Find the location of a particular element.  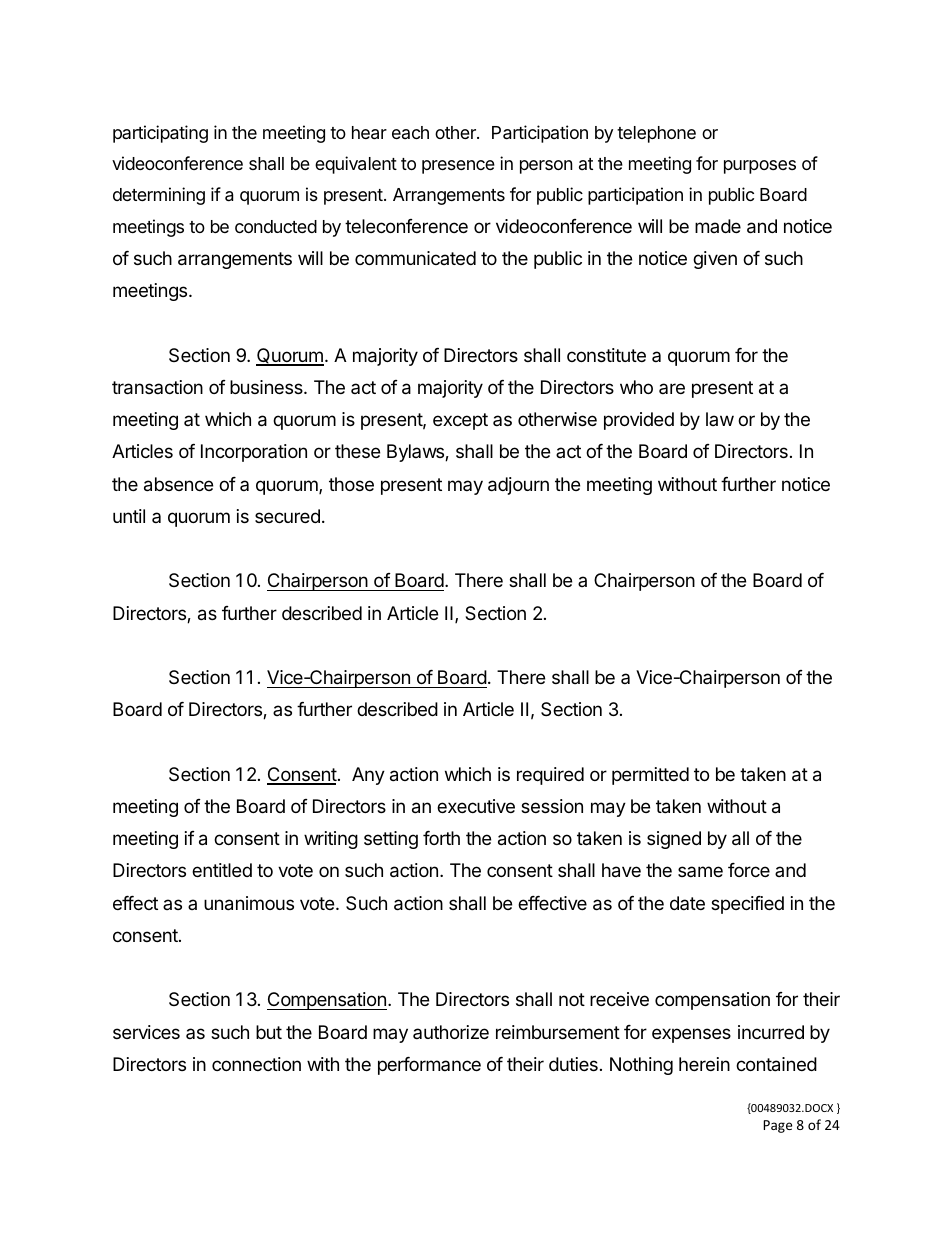

connection is located at coordinates (256, 1064).
